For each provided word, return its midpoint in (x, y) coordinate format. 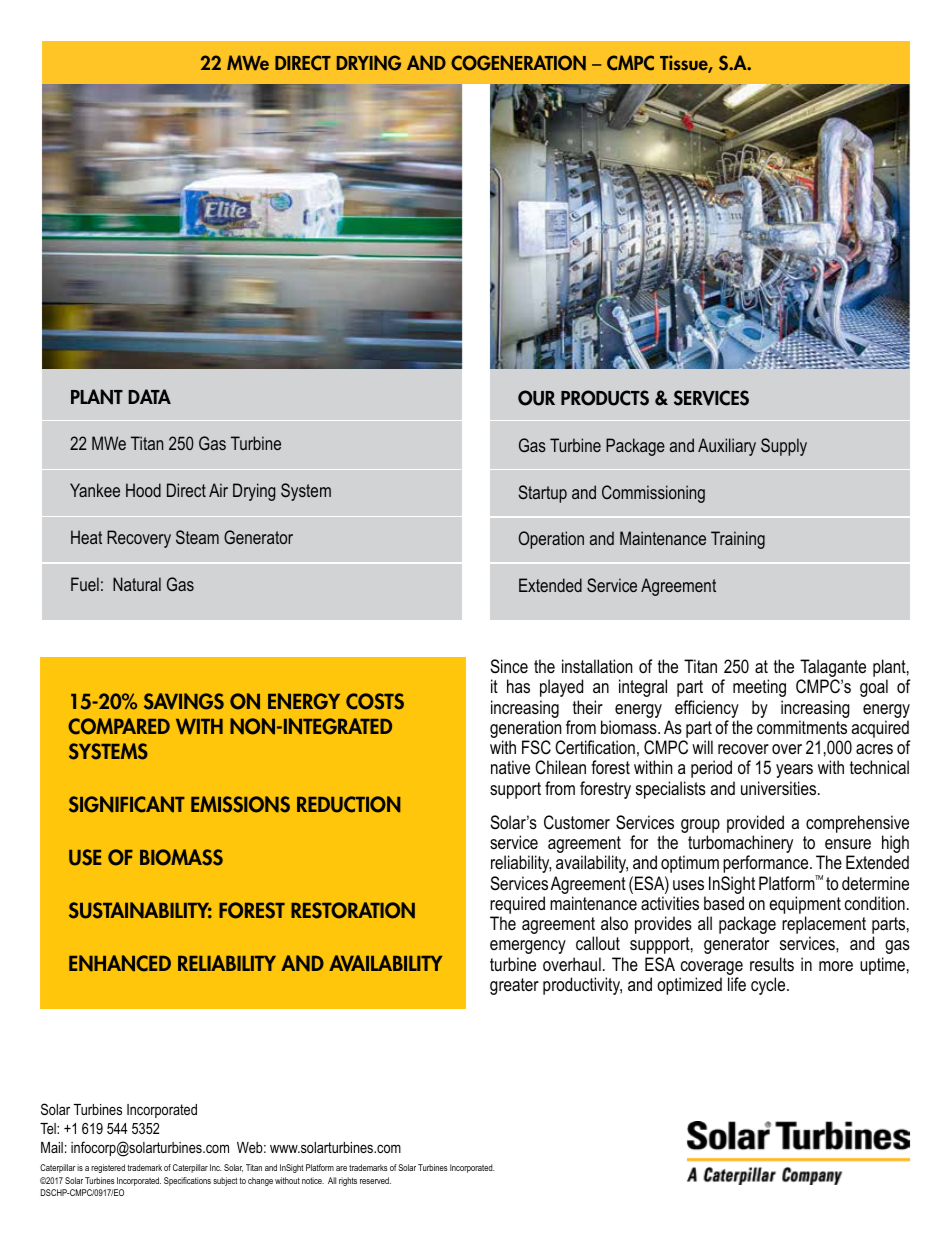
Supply (784, 447)
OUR (536, 398)
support (515, 790)
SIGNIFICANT (127, 804)
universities (780, 788)
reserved (375, 1180)
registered (108, 1168)
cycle (769, 986)
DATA (149, 396)
